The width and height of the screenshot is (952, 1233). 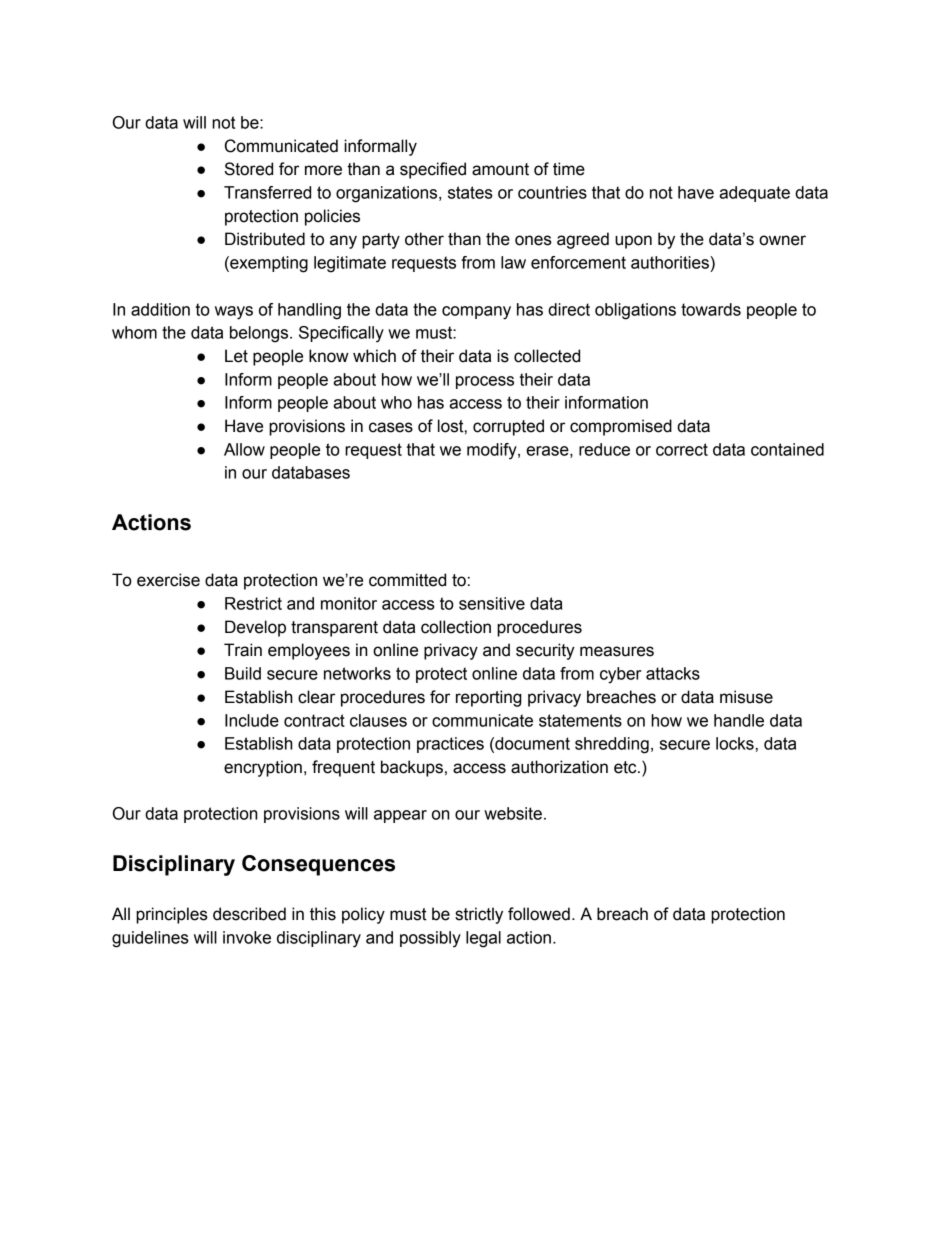 I want to click on states, so click(x=470, y=192).
